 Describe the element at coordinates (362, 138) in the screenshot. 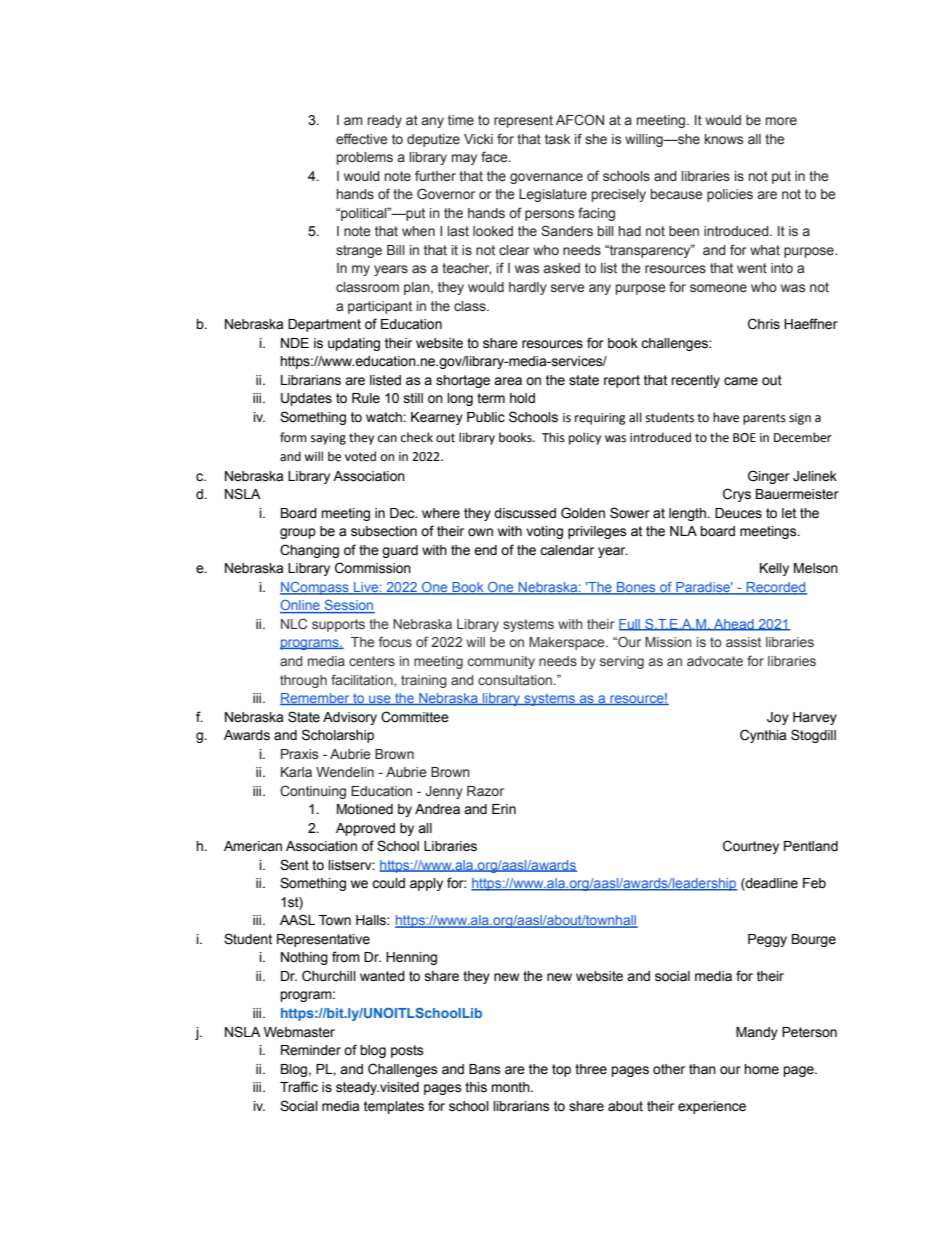

I see `effective` at that location.
